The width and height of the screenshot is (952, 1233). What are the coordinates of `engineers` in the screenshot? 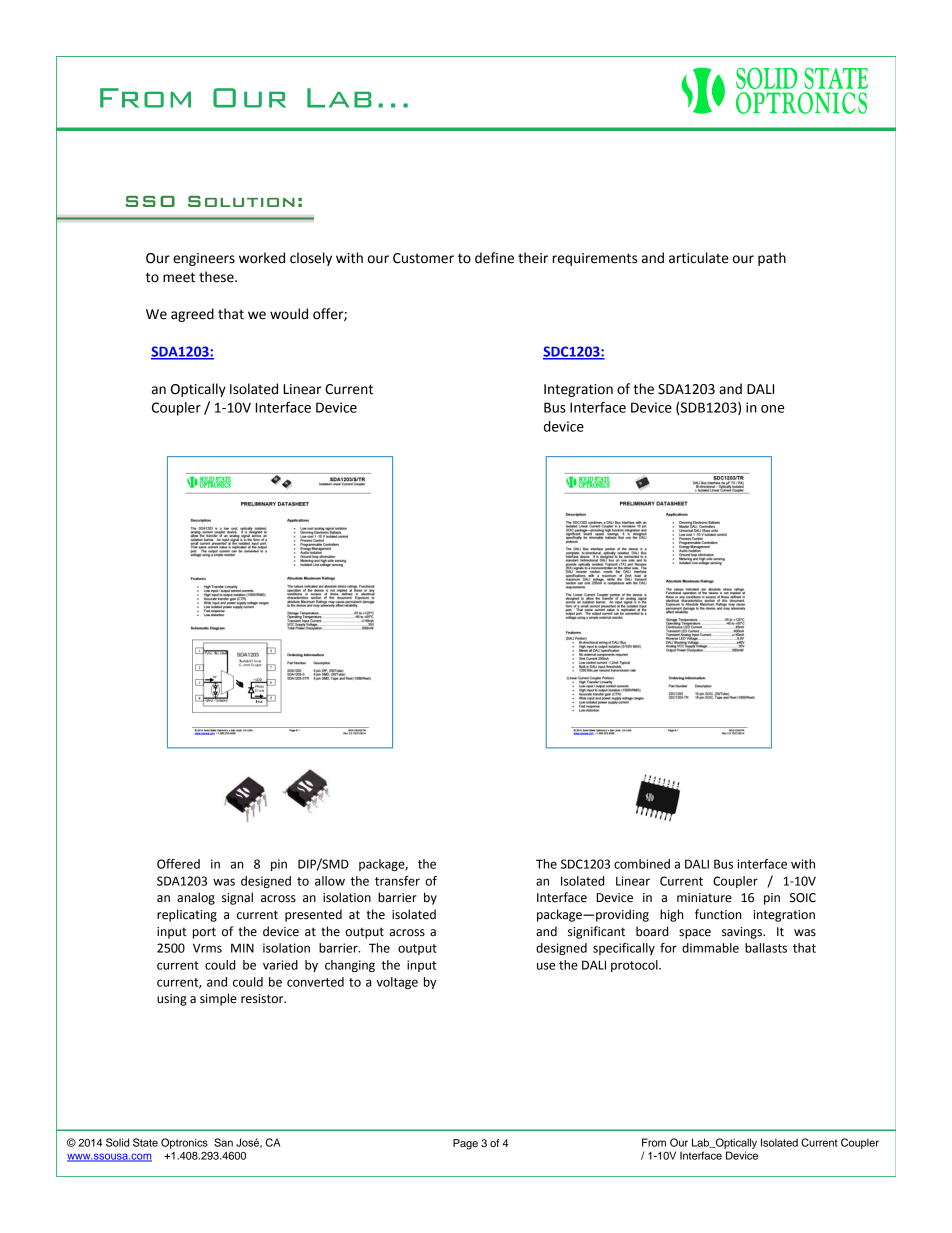 It's located at (204, 259).
